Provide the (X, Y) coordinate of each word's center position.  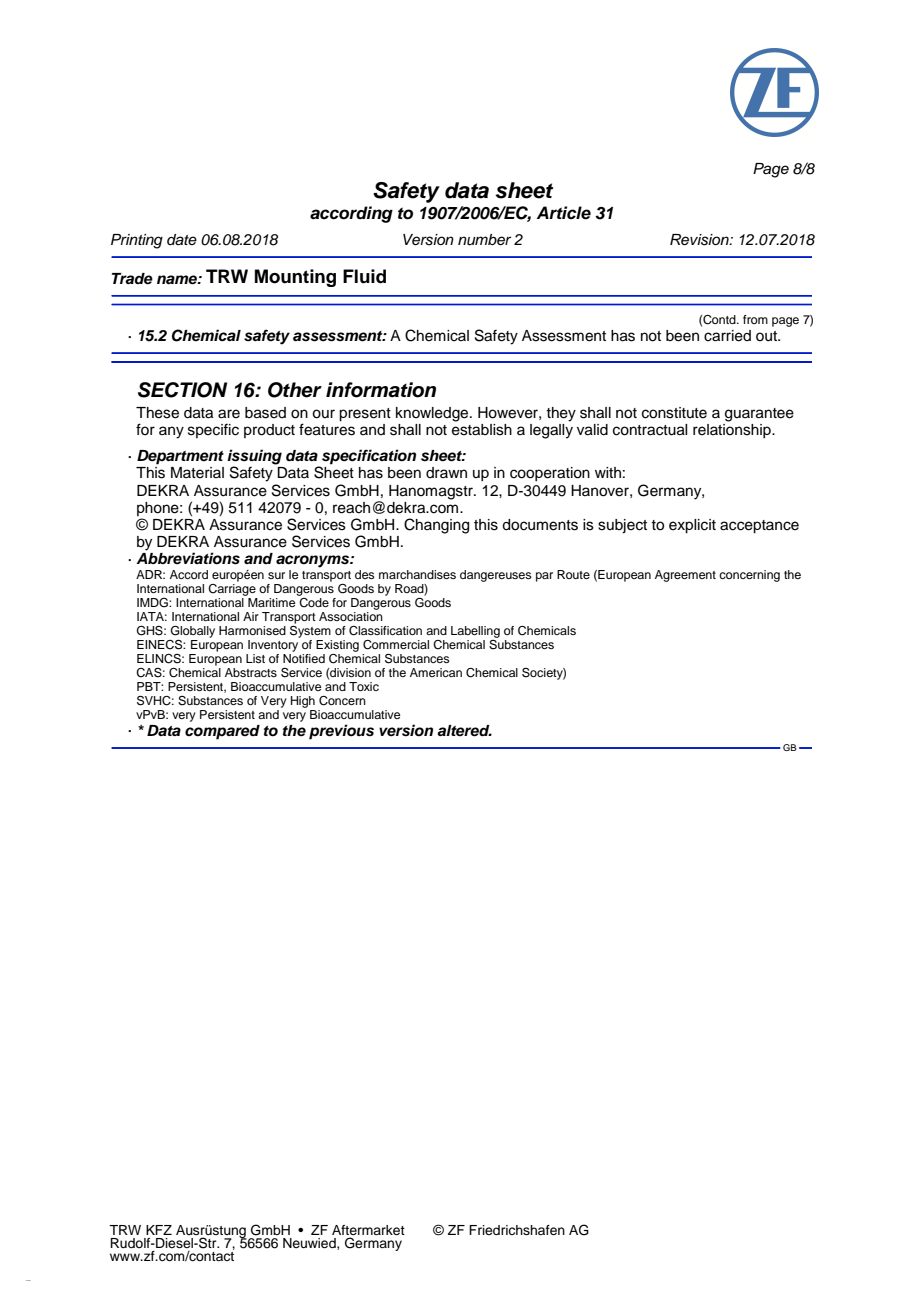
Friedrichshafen (517, 1230)
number (484, 240)
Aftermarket (368, 1231)
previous (341, 732)
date (182, 240)
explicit (692, 526)
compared (222, 732)
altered (464, 731)
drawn (446, 472)
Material (197, 473)
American (436, 672)
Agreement (685, 576)
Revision (700, 240)
